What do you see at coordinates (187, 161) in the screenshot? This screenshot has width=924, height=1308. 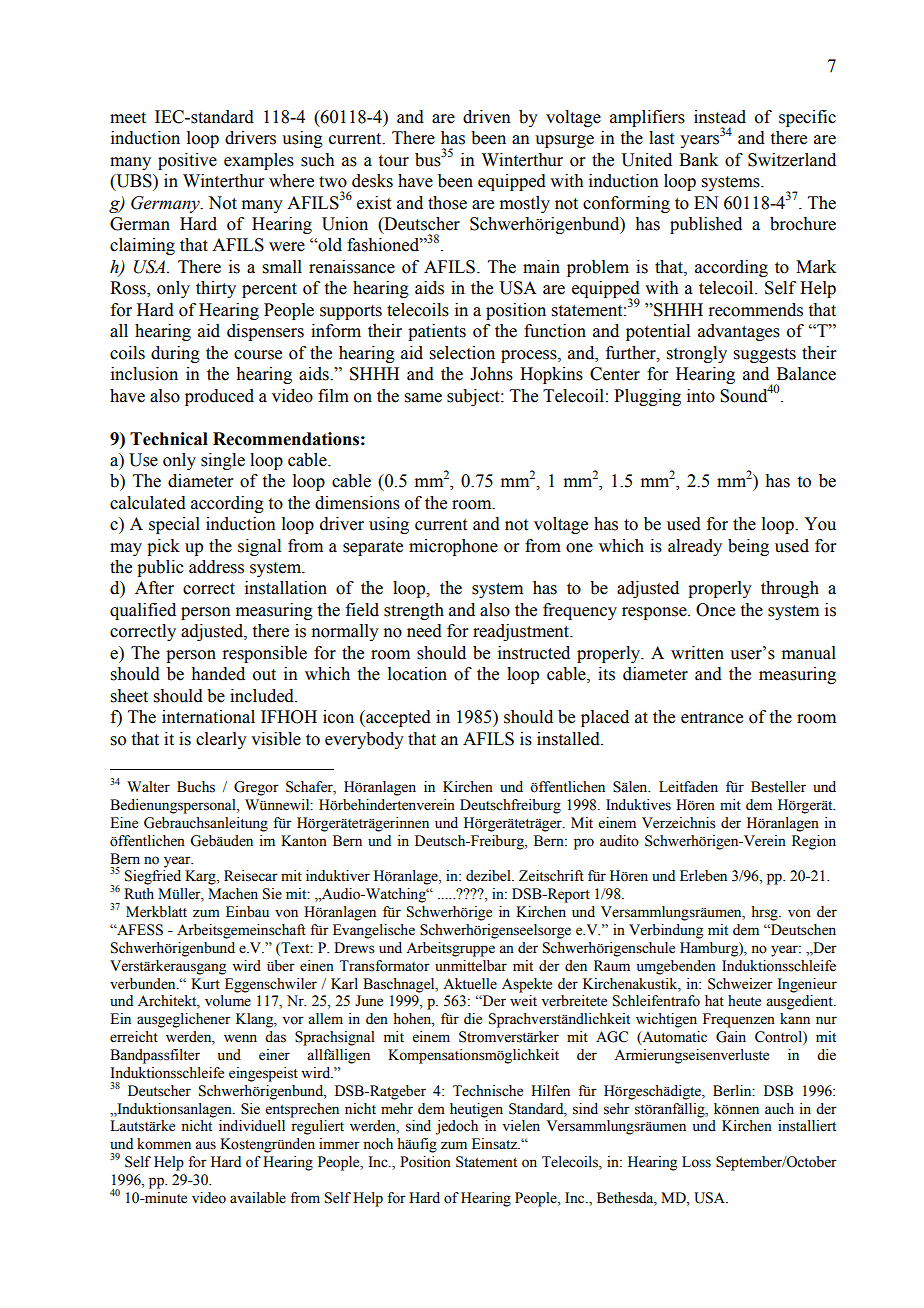 I see `positive` at bounding box center [187, 161].
